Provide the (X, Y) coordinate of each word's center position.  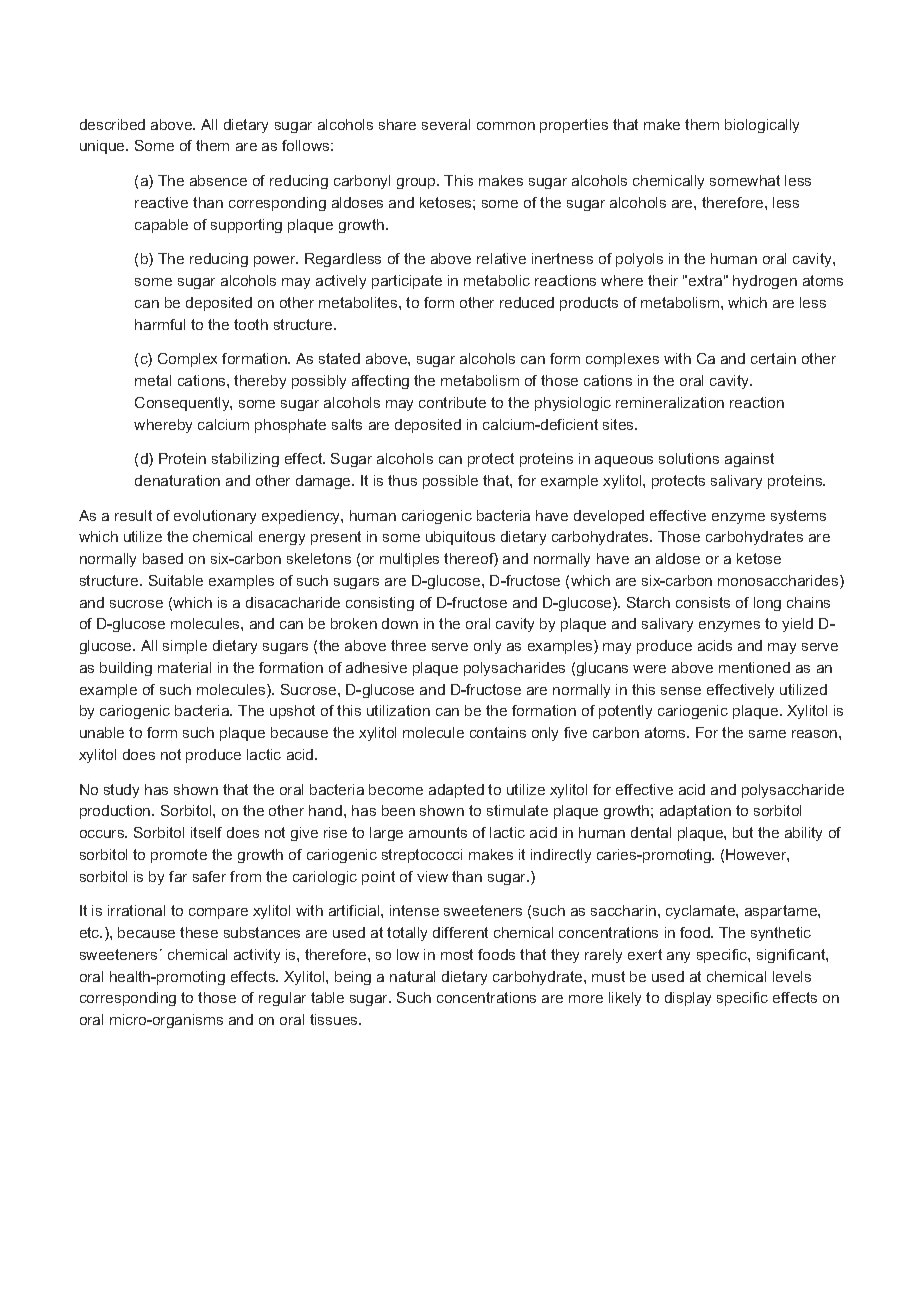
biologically (762, 126)
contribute (452, 402)
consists (703, 602)
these (199, 932)
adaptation (695, 812)
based (163, 558)
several (446, 124)
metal (153, 380)
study (121, 791)
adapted (456, 791)
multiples (409, 560)
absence (218, 180)
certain (773, 358)
